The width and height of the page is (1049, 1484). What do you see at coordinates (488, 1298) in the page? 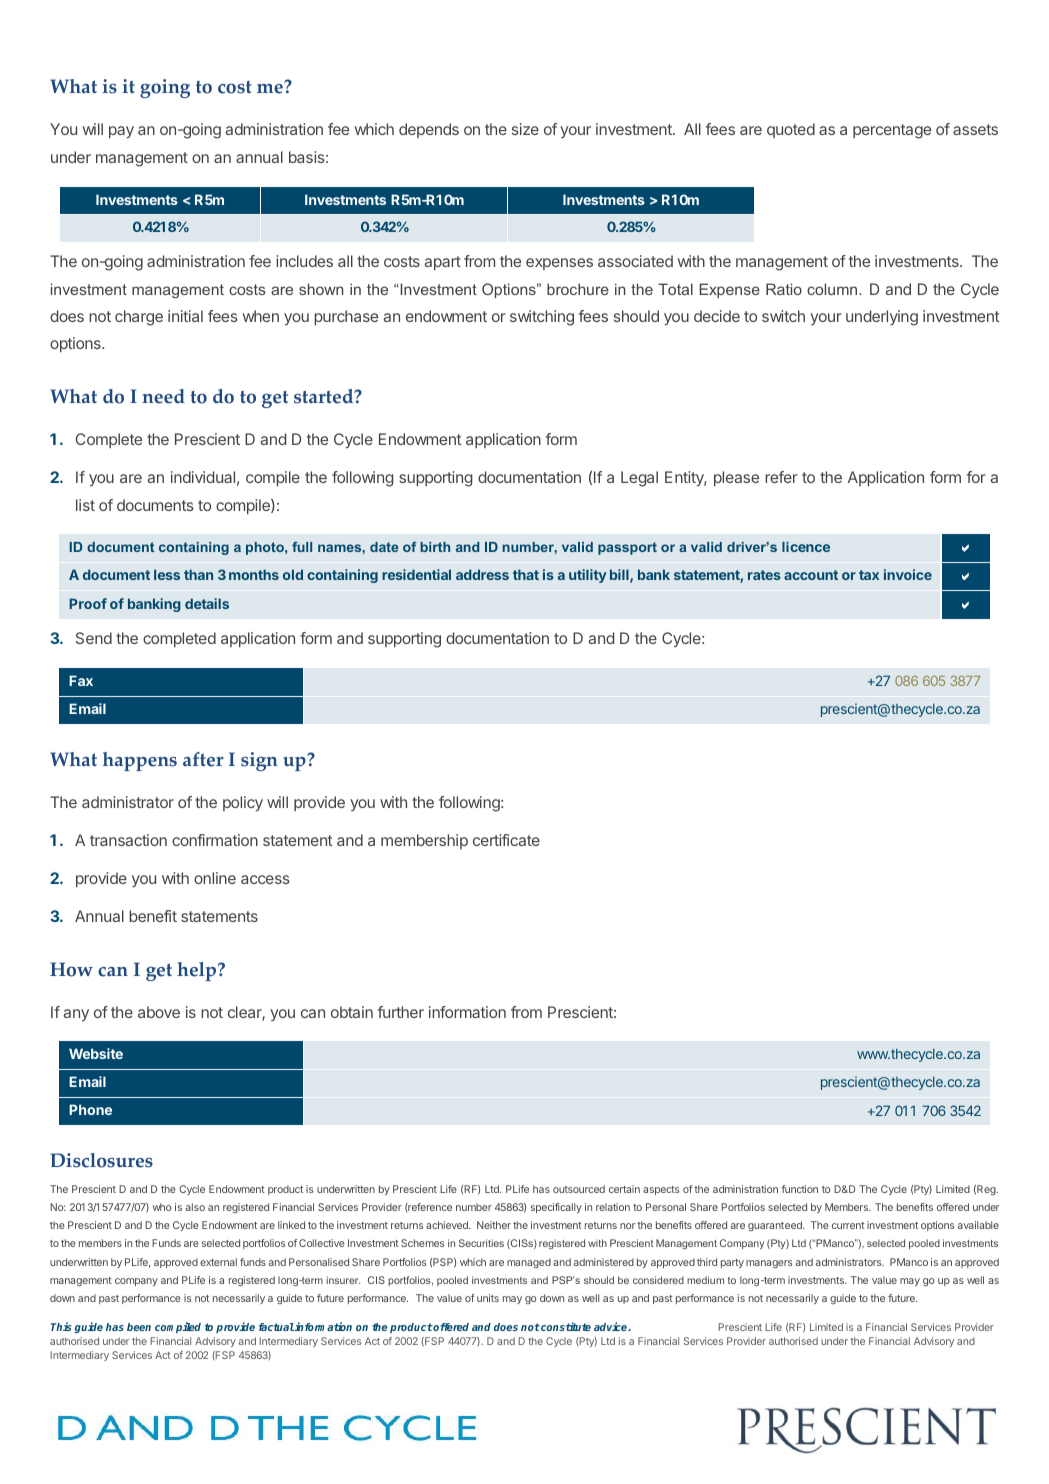
I see `units` at bounding box center [488, 1298].
